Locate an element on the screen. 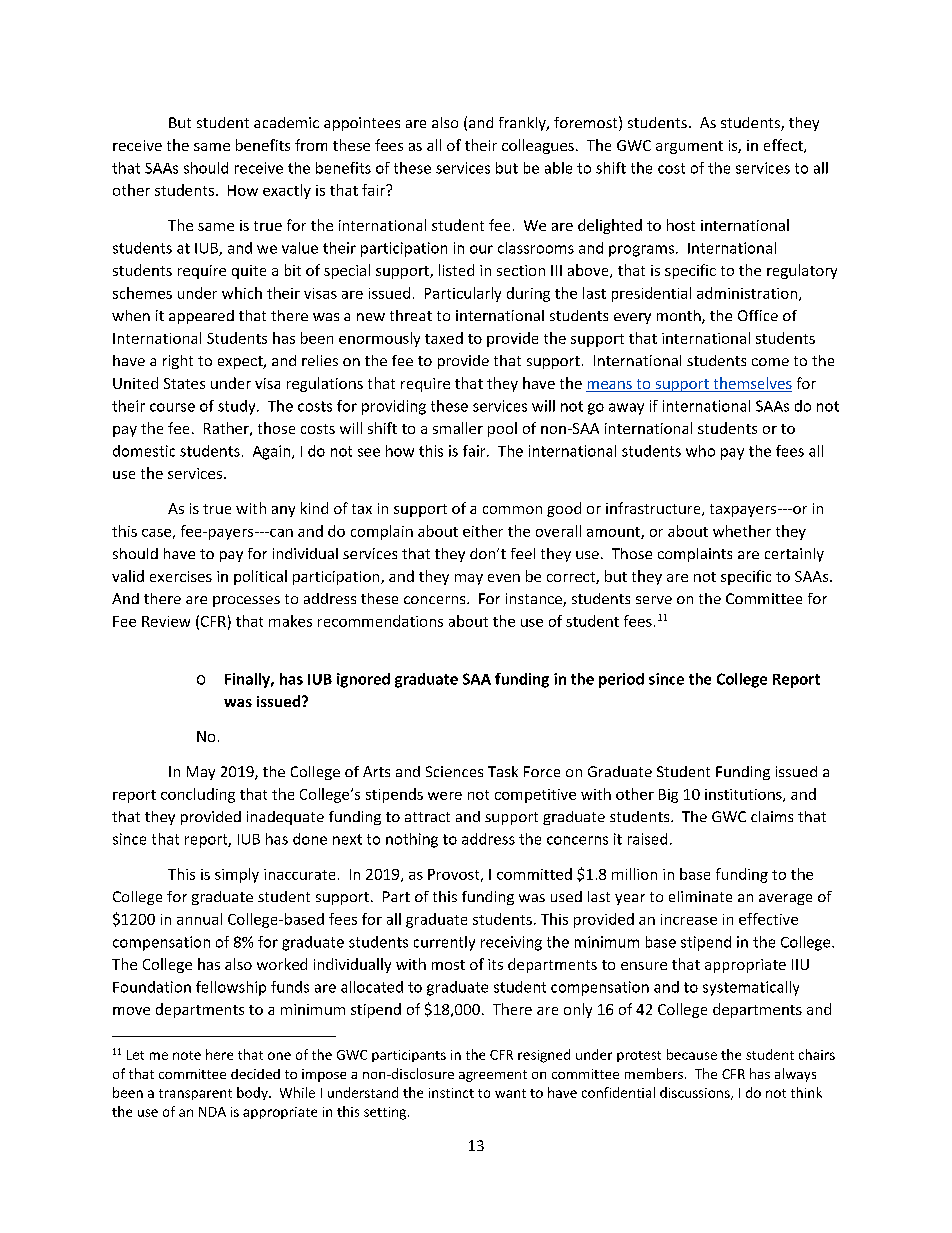  academic is located at coordinates (286, 122).
